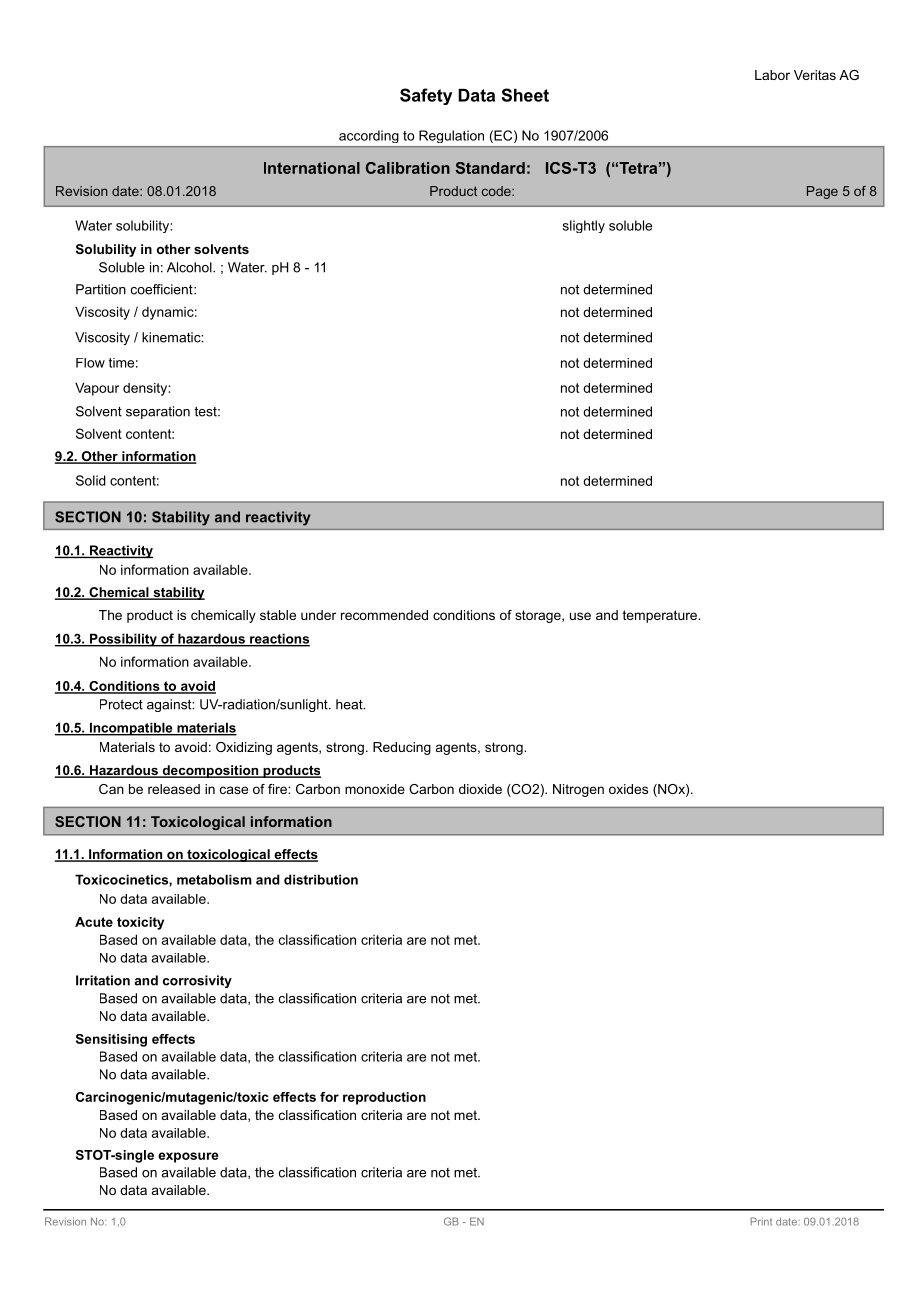  I want to click on exposure, so click(188, 1157).
